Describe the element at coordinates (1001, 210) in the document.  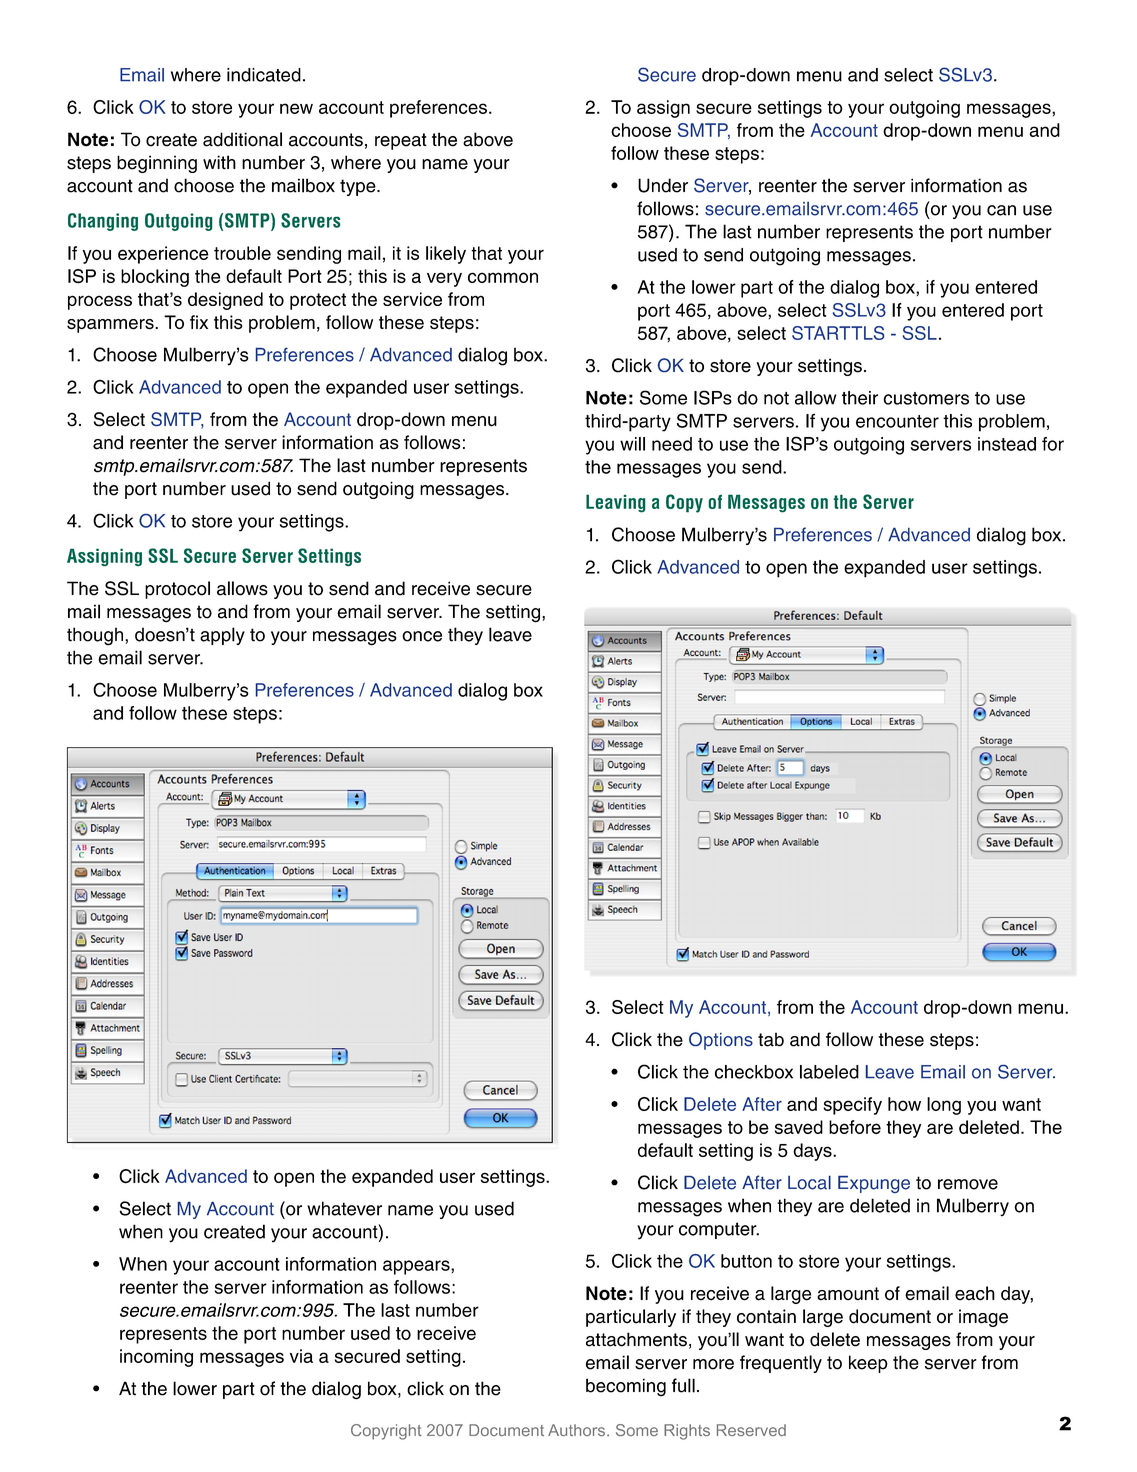
I see `can` at that location.
